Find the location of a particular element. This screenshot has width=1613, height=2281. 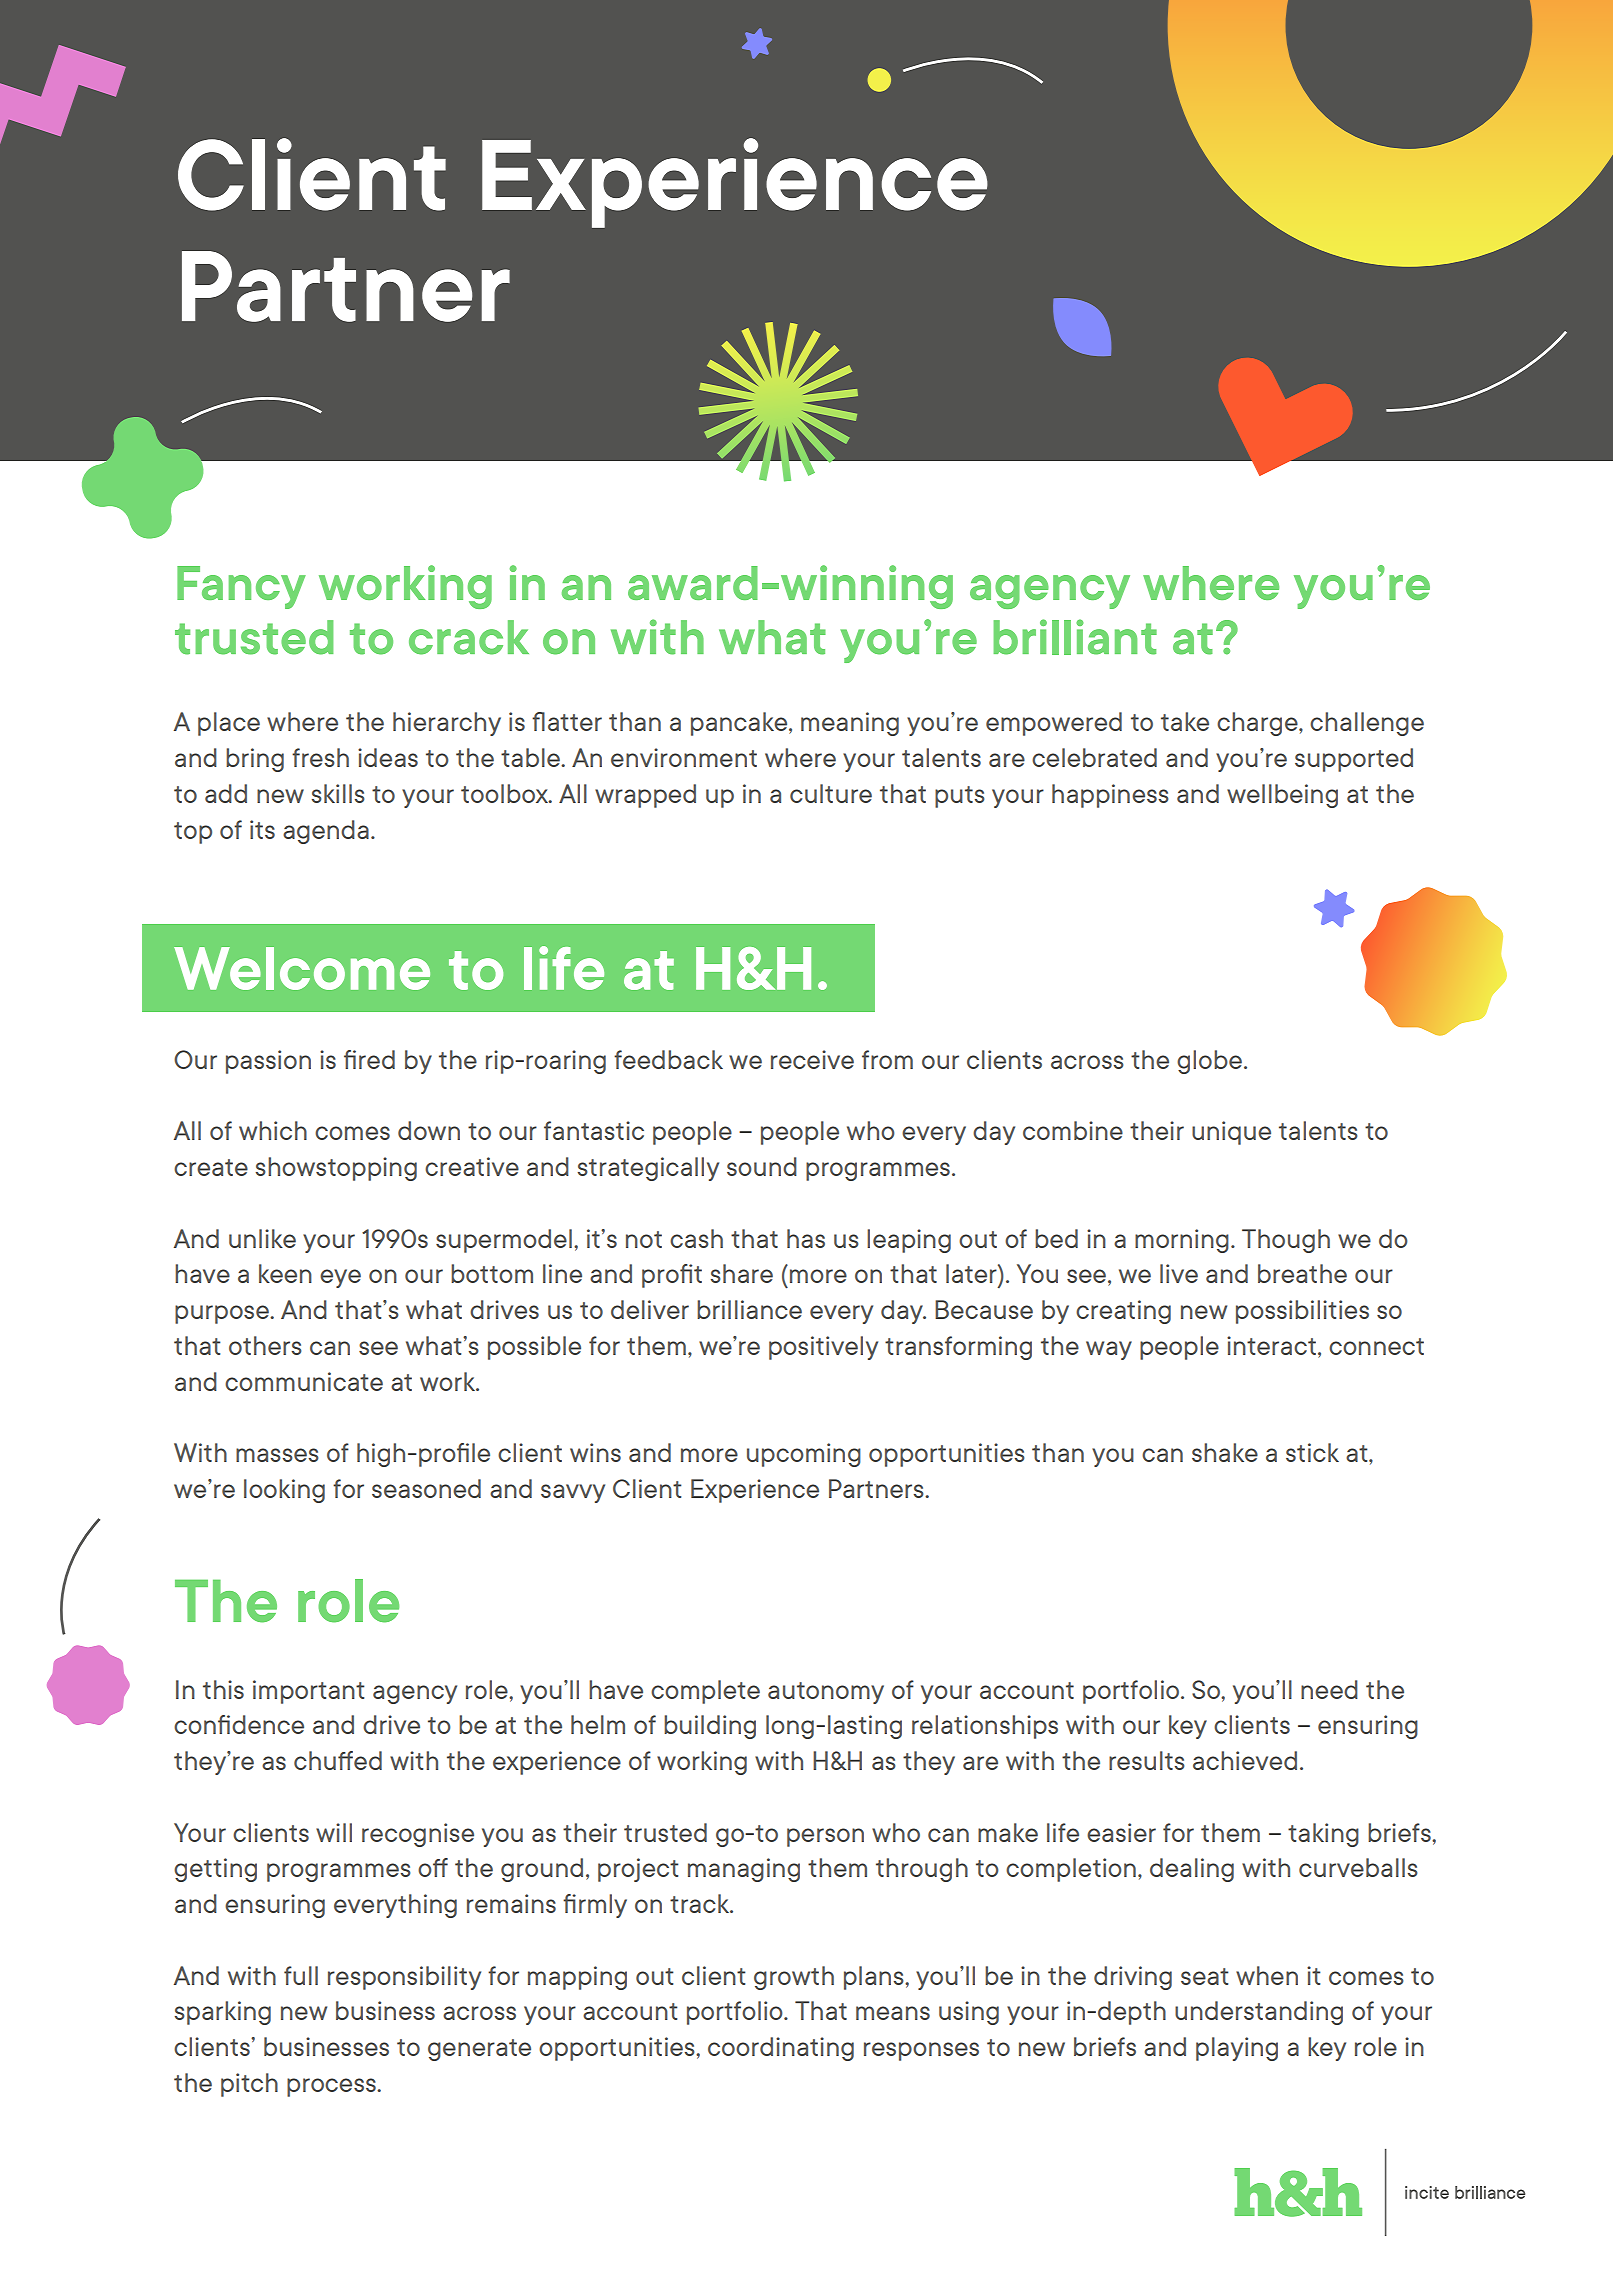

meaning is located at coordinates (850, 724).
